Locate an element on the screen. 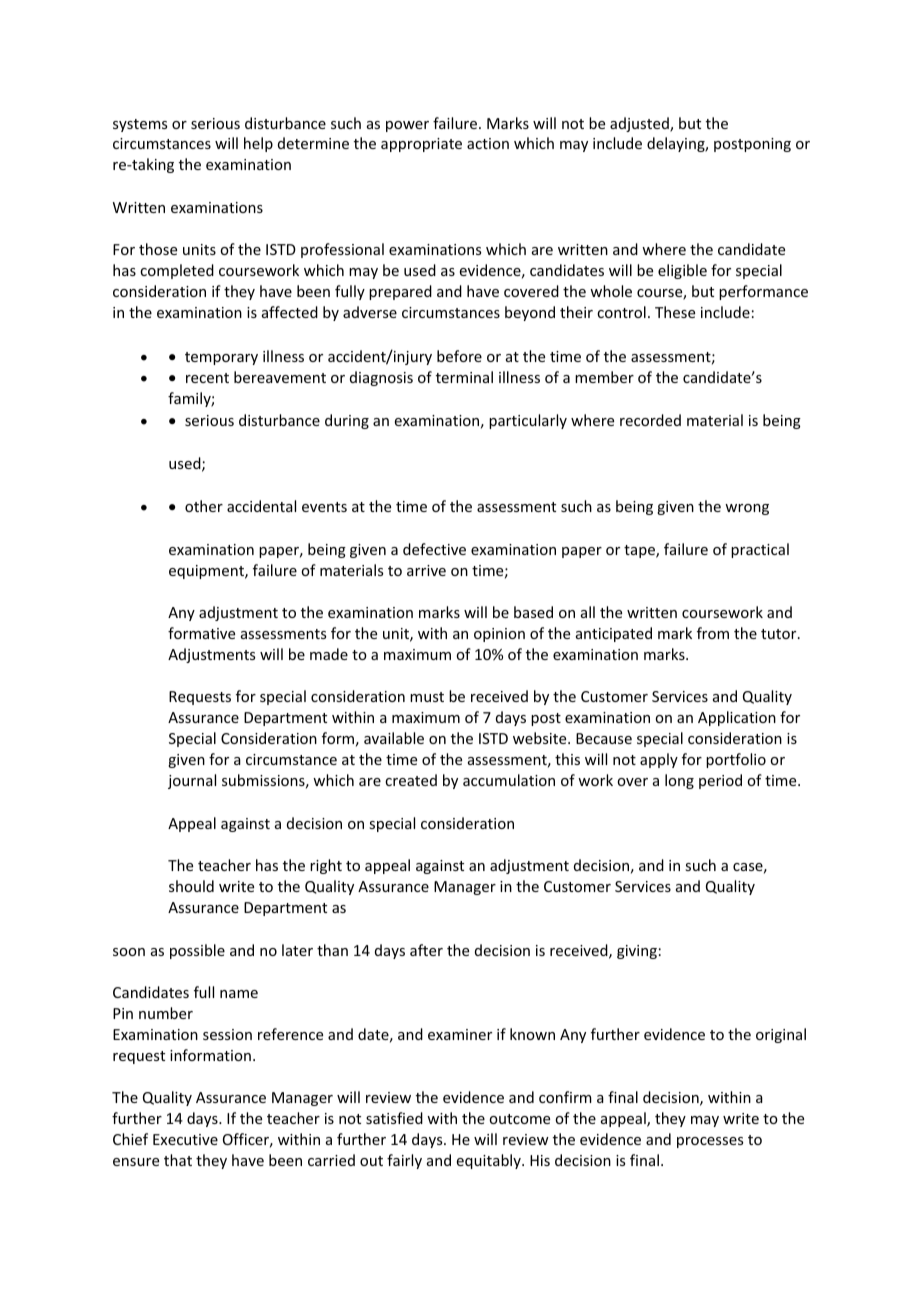 The image size is (924, 1308). adjusted is located at coordinates (640, 124).
